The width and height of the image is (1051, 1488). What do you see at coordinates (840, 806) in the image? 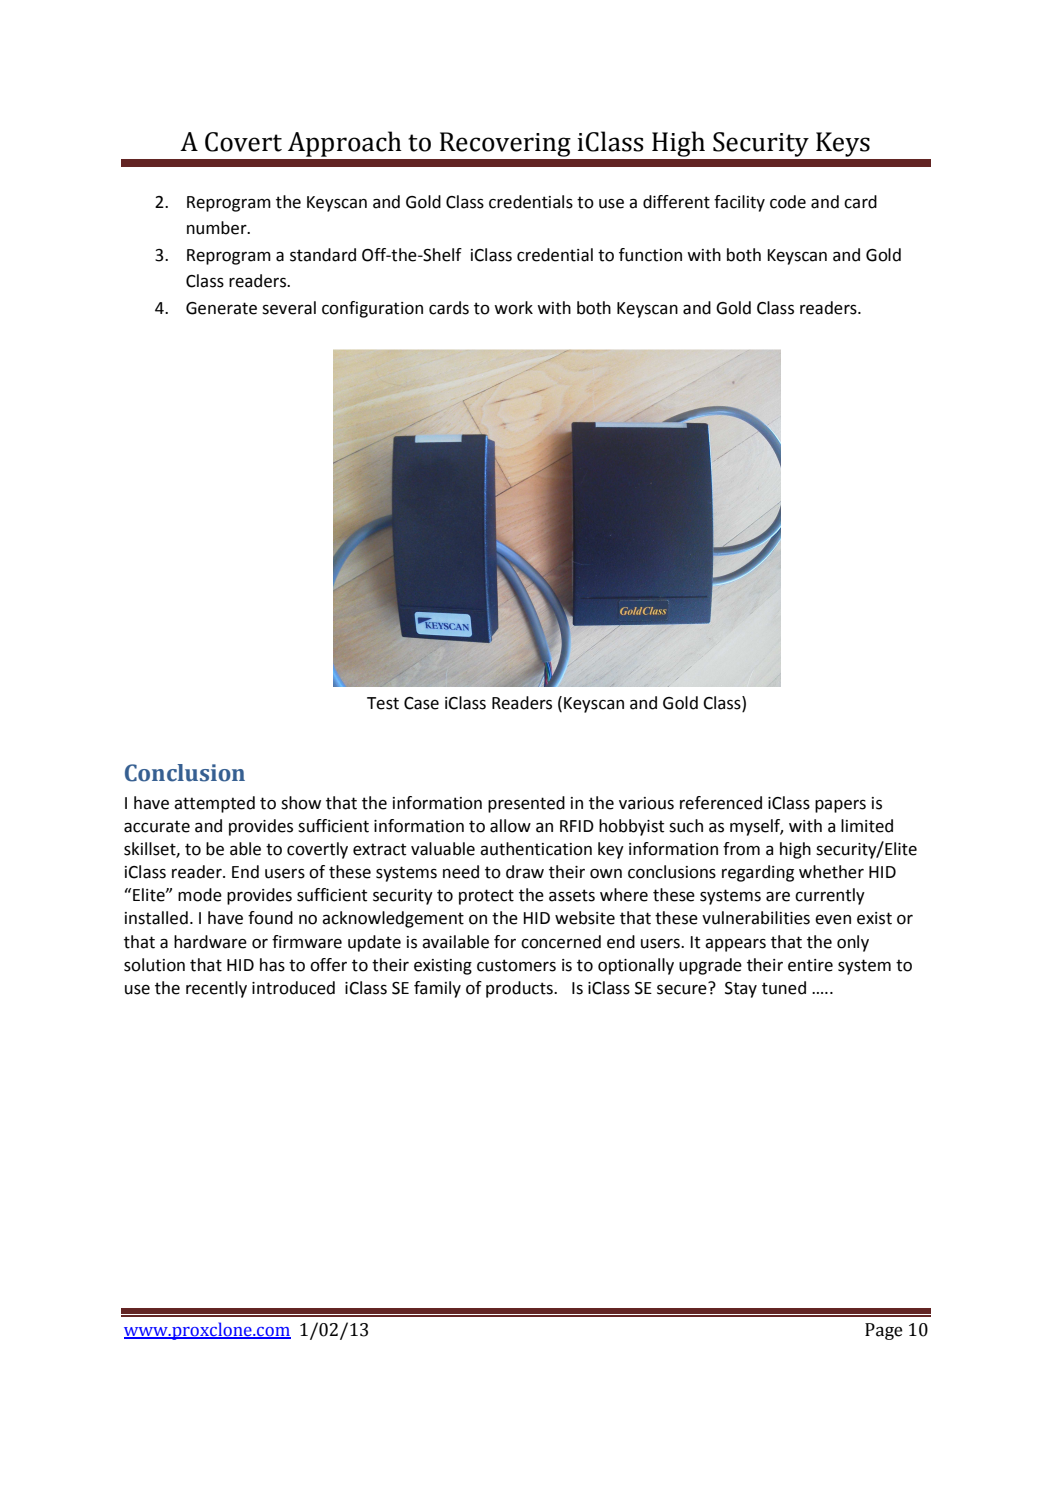
I see `papers` at bounding box center [840, 806].
